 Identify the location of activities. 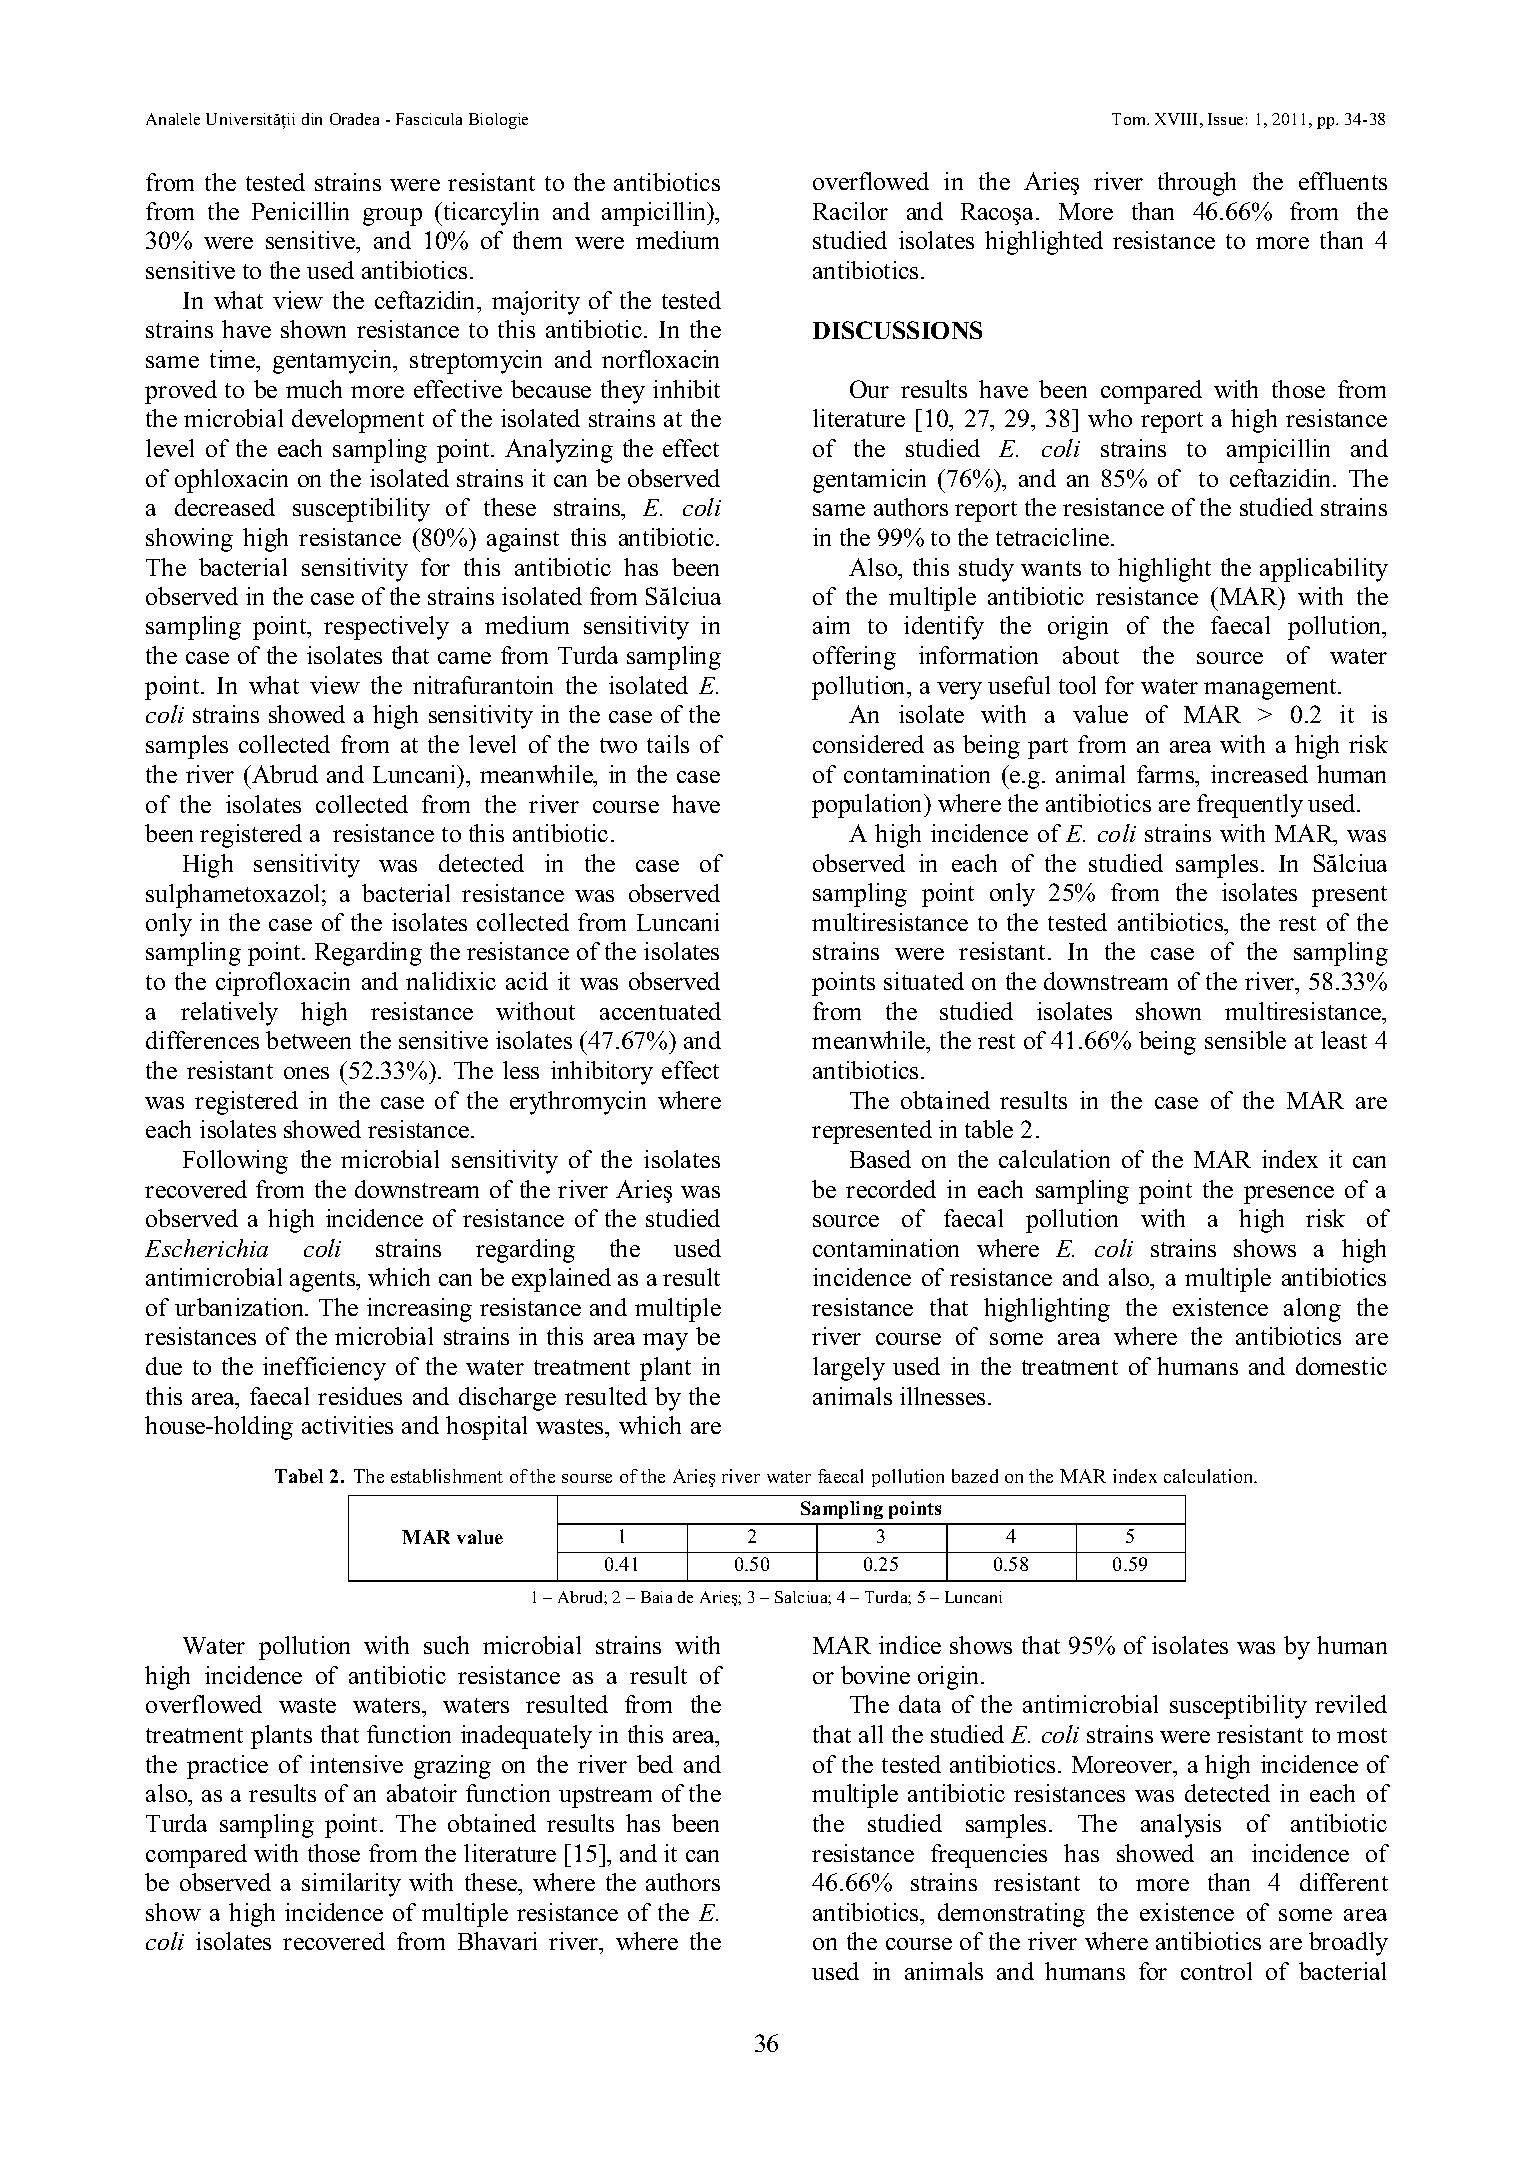
(347, 1425).
